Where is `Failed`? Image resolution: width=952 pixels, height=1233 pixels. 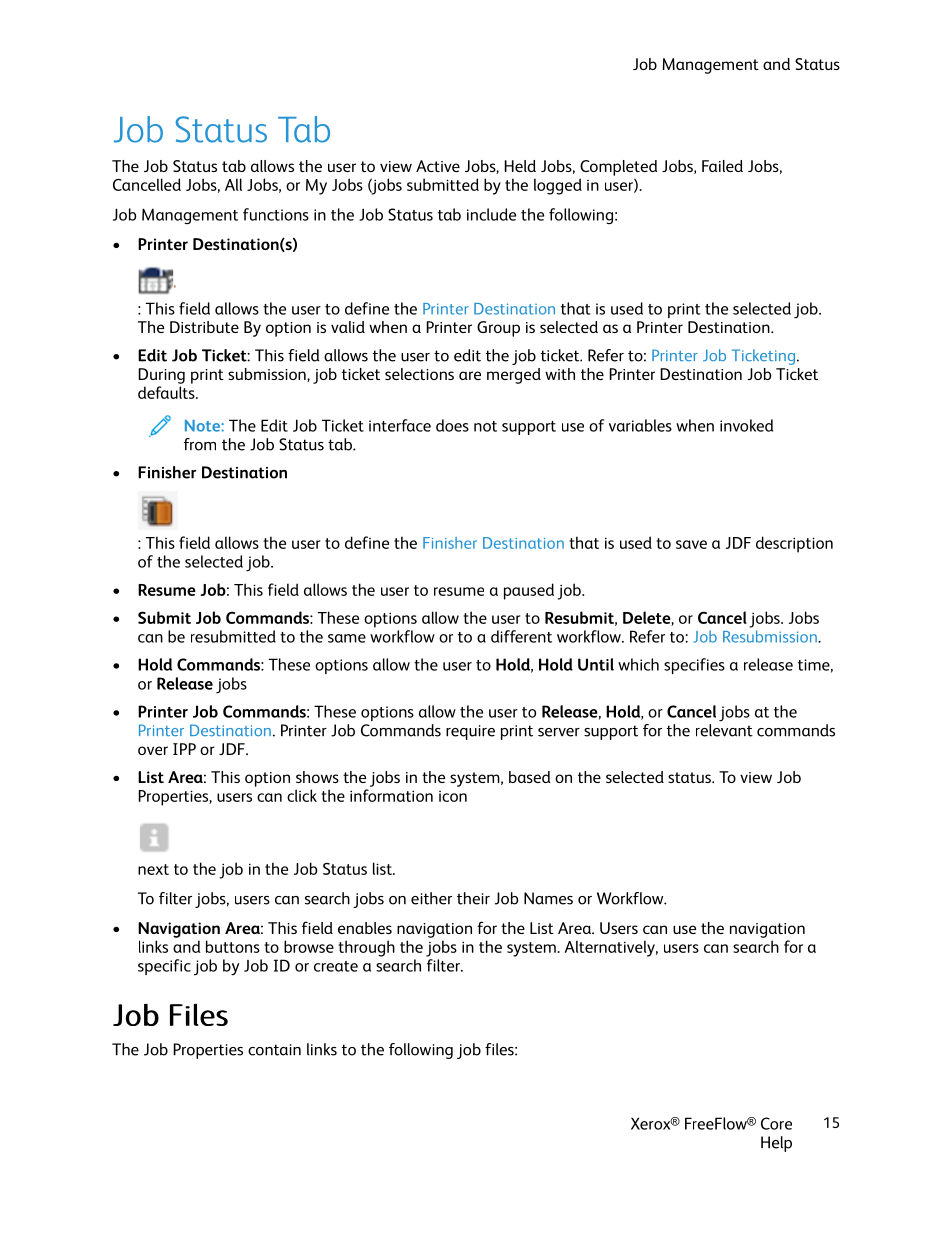 Failed is located at coordinates (722, 166).
